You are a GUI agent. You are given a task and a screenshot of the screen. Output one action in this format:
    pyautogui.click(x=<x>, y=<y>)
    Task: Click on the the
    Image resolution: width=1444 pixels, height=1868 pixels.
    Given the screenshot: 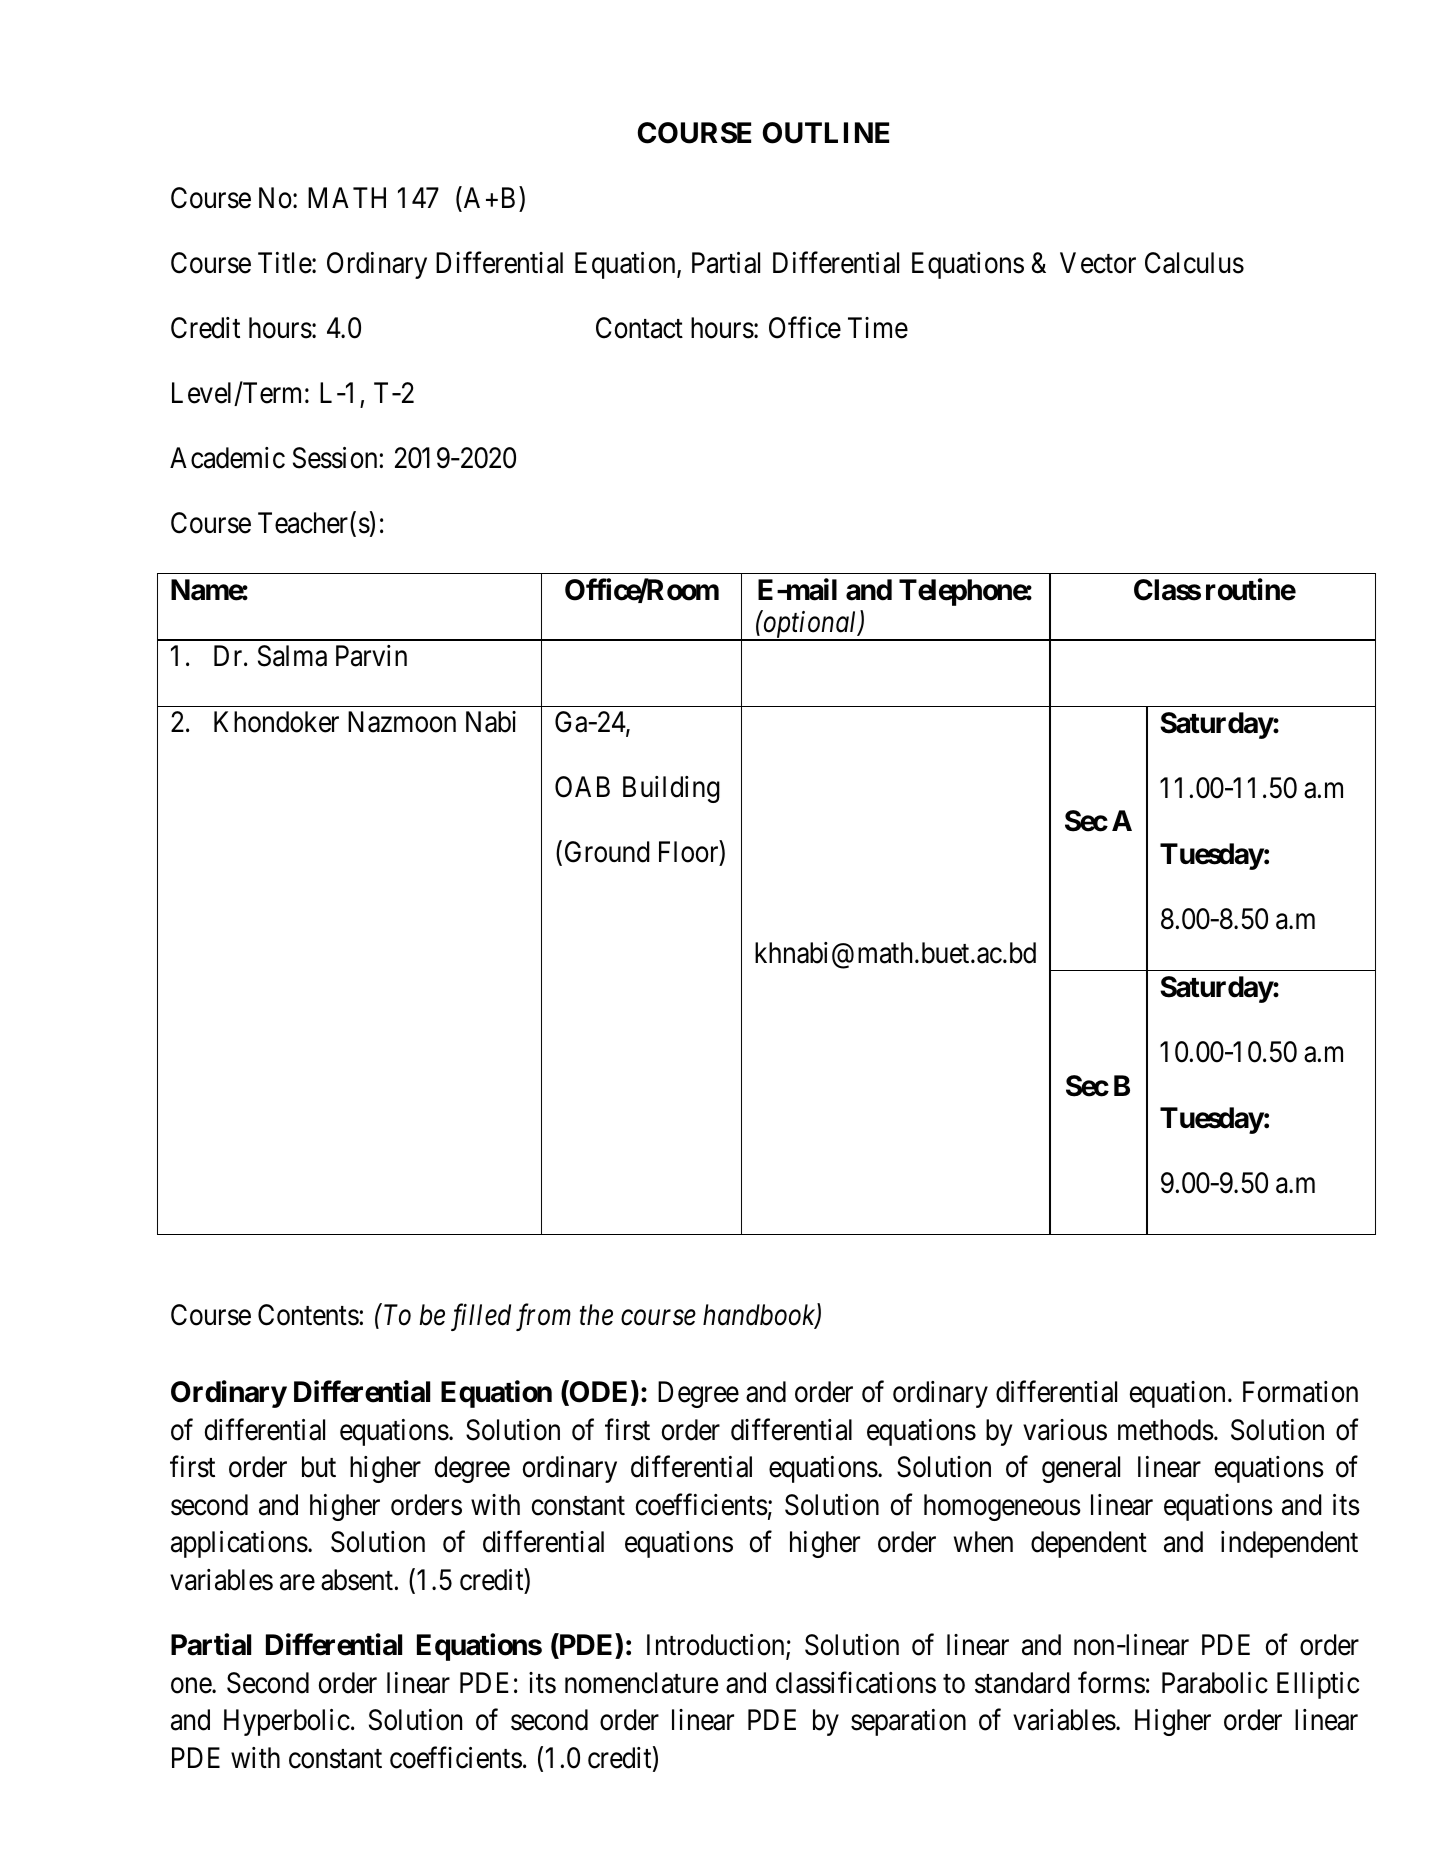 What is the action you would take?
    pyautogui.click(x=596, y=1315)
